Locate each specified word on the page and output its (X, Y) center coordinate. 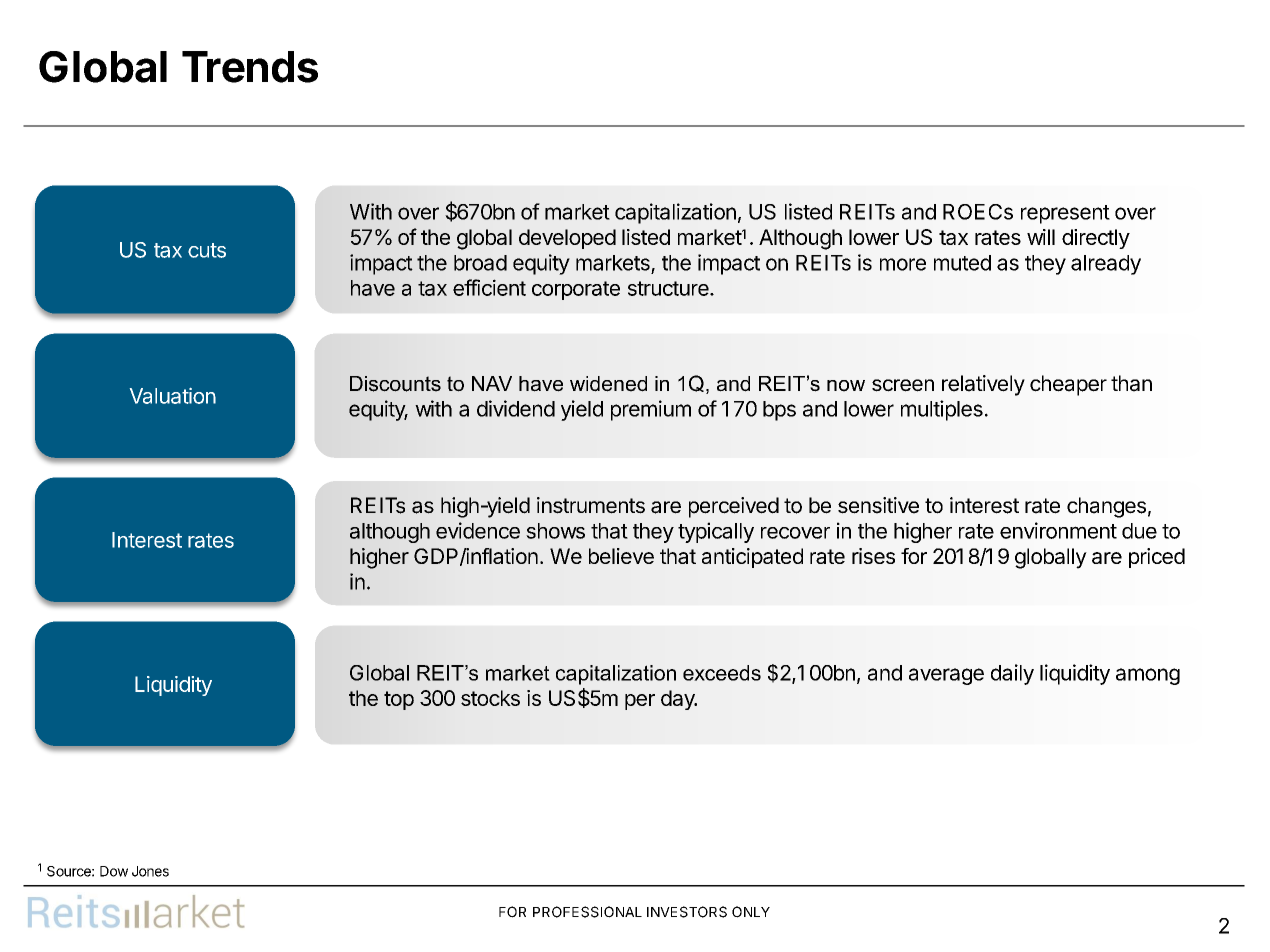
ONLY (751, 912)
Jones (150, 871)
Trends (250, 67)
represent (1065, 214)
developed (567, 239)
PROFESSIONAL (587, 912)
